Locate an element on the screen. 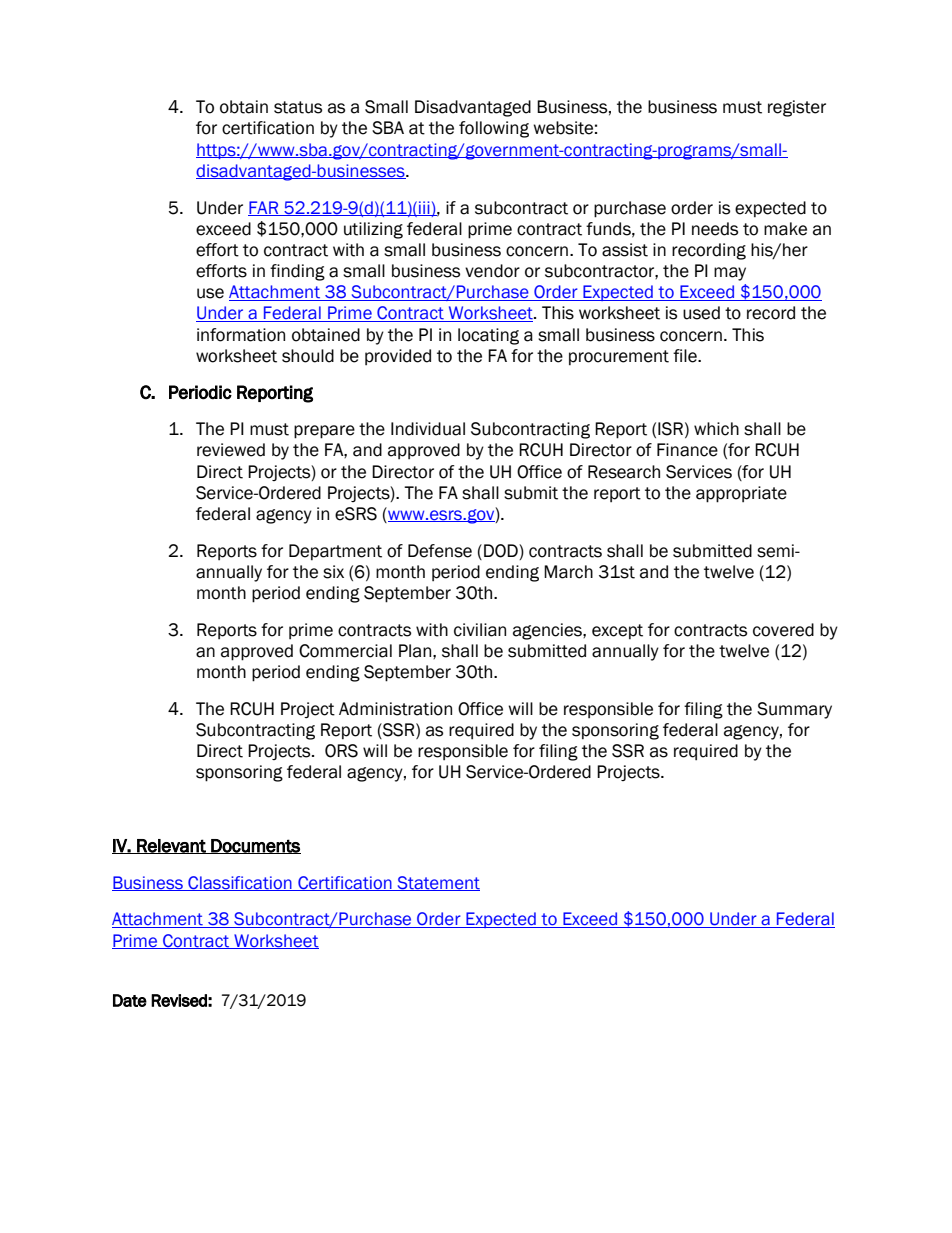 The height and width of the screenshot is (1233, 952). Relevant is located at coordinates (171, 846).
